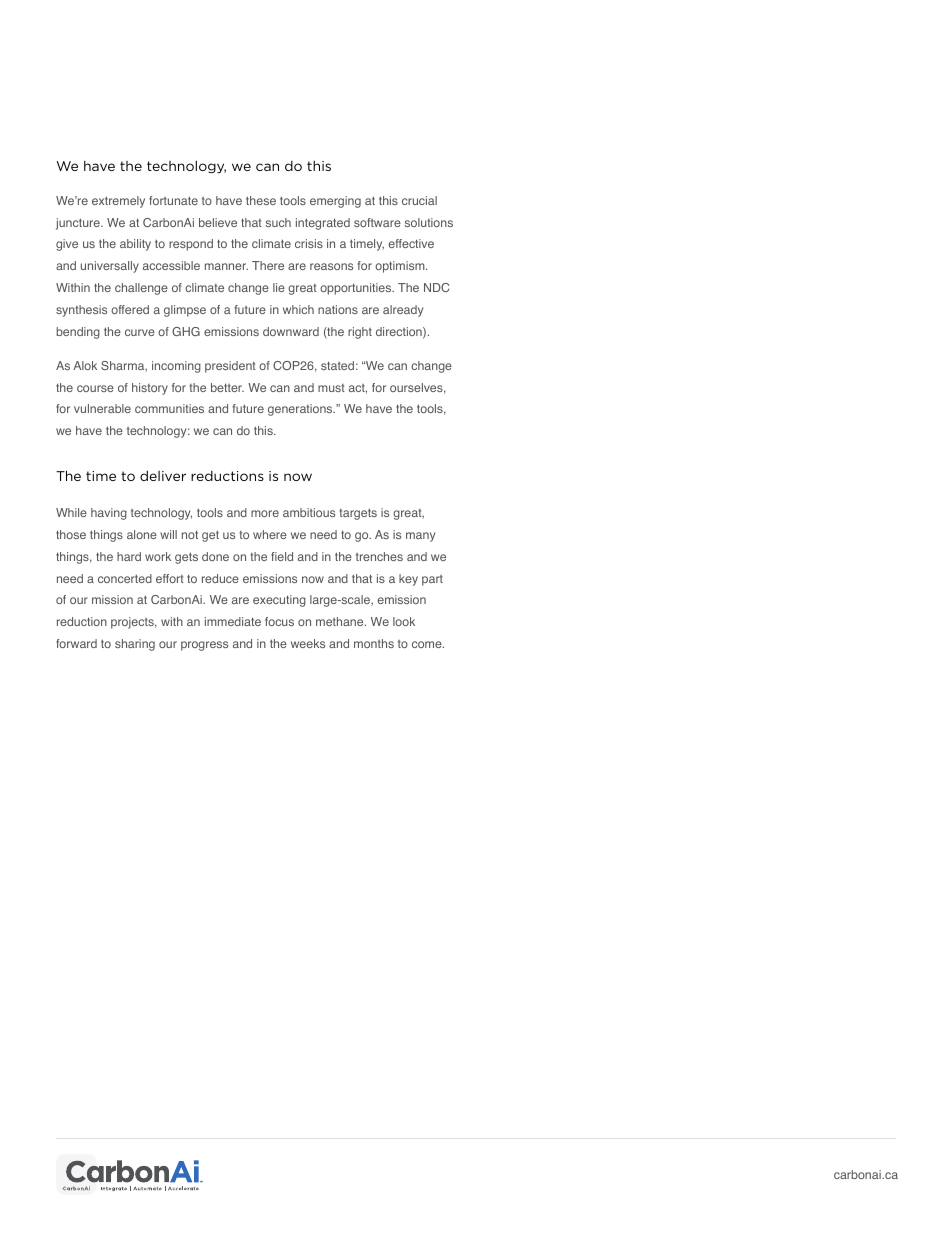  I want to click on generations, so click(301, 410).
